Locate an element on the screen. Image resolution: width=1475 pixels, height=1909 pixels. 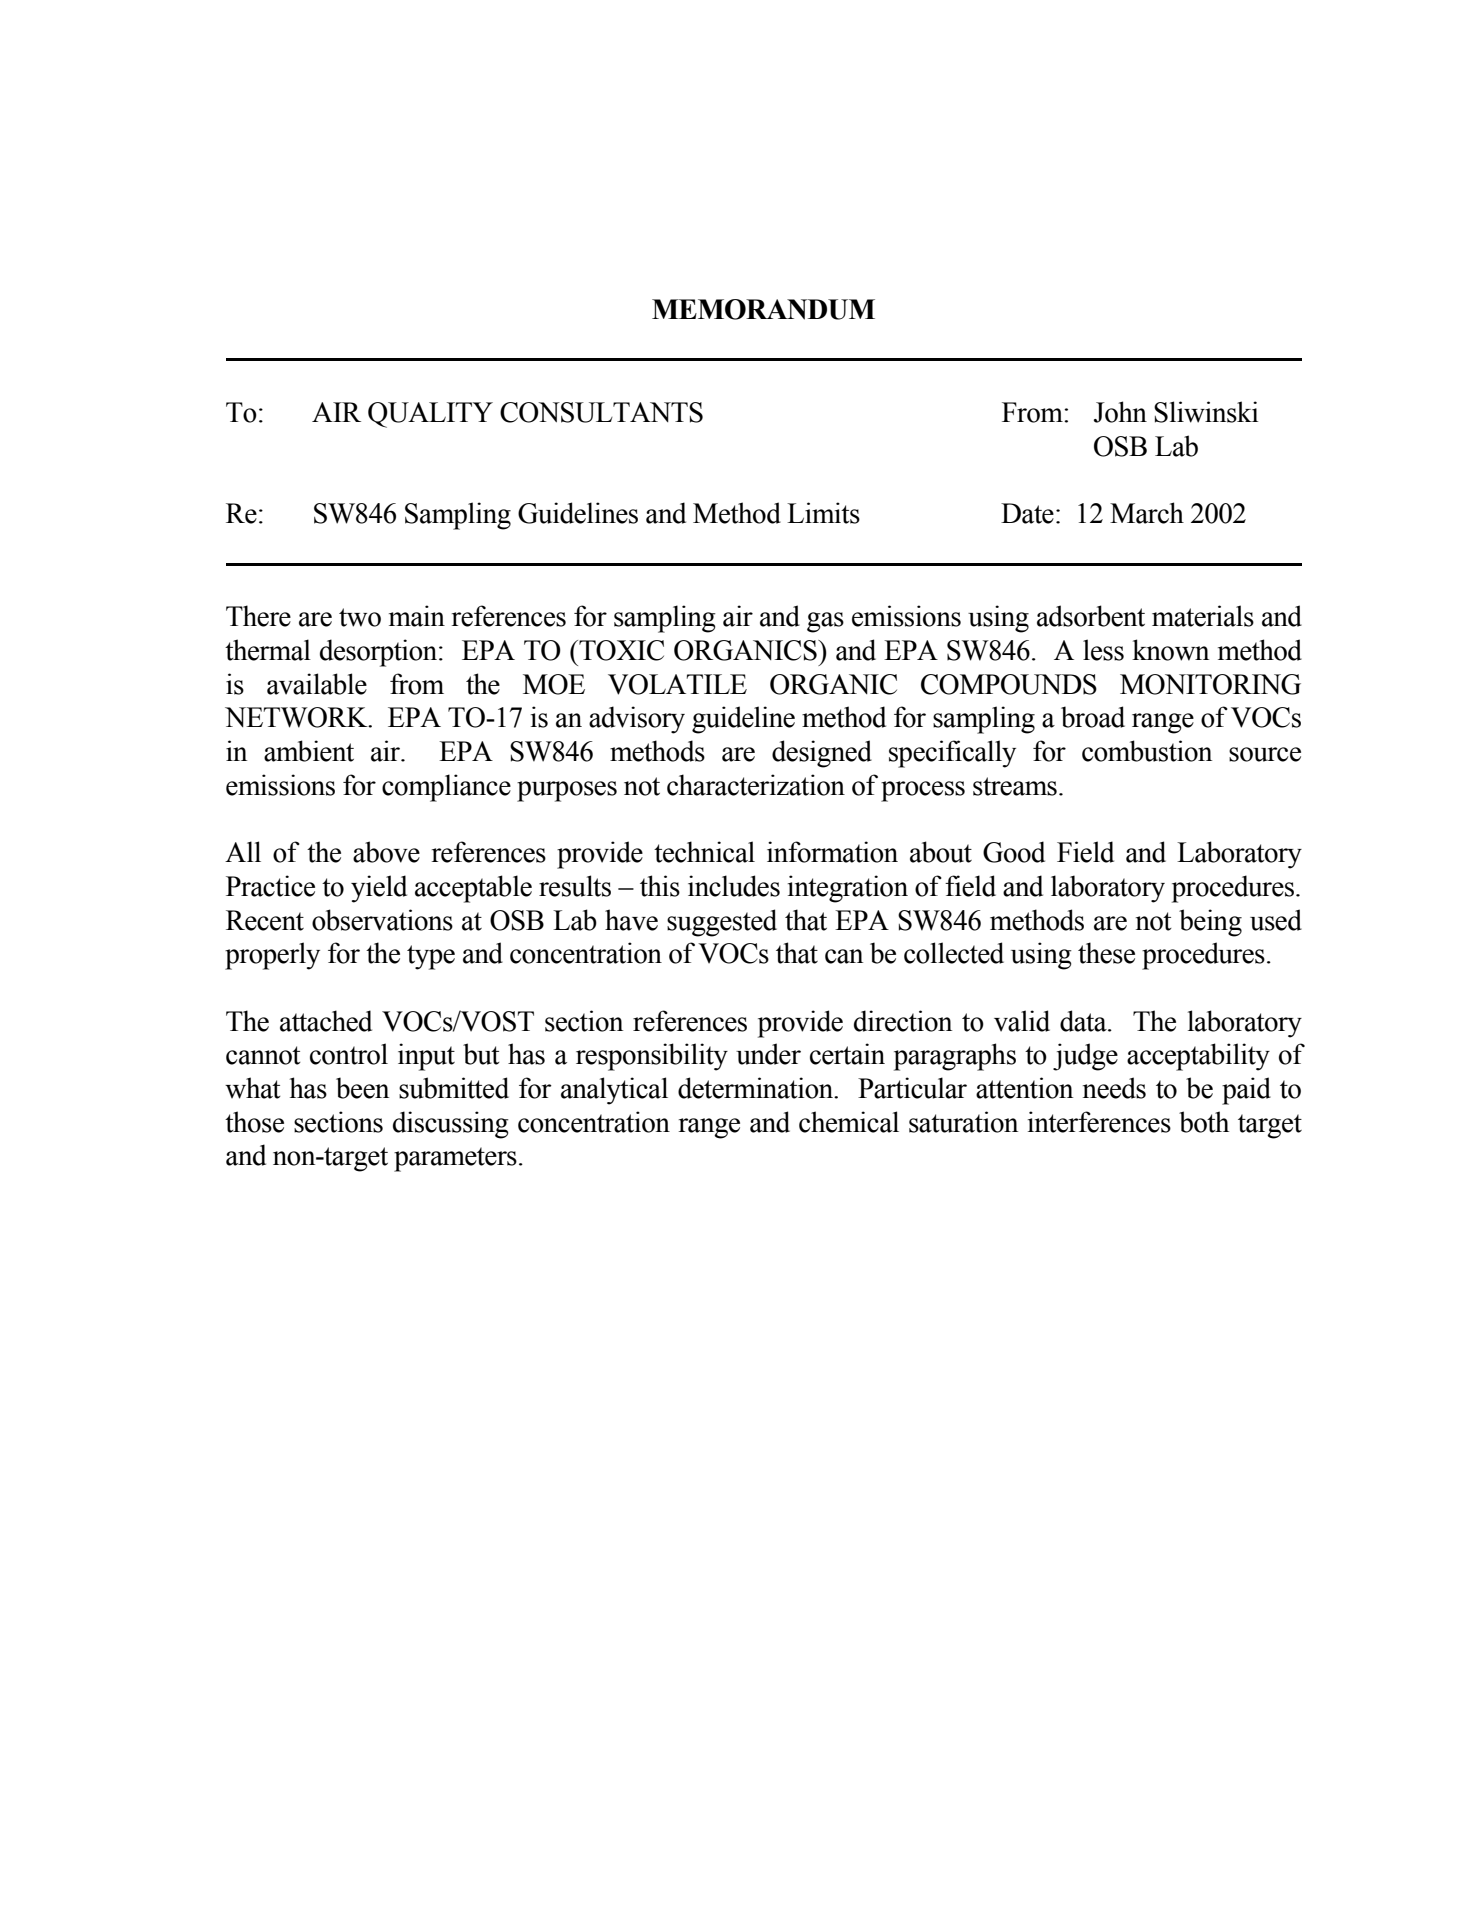
characterization is located at coordinates (756, 785).
